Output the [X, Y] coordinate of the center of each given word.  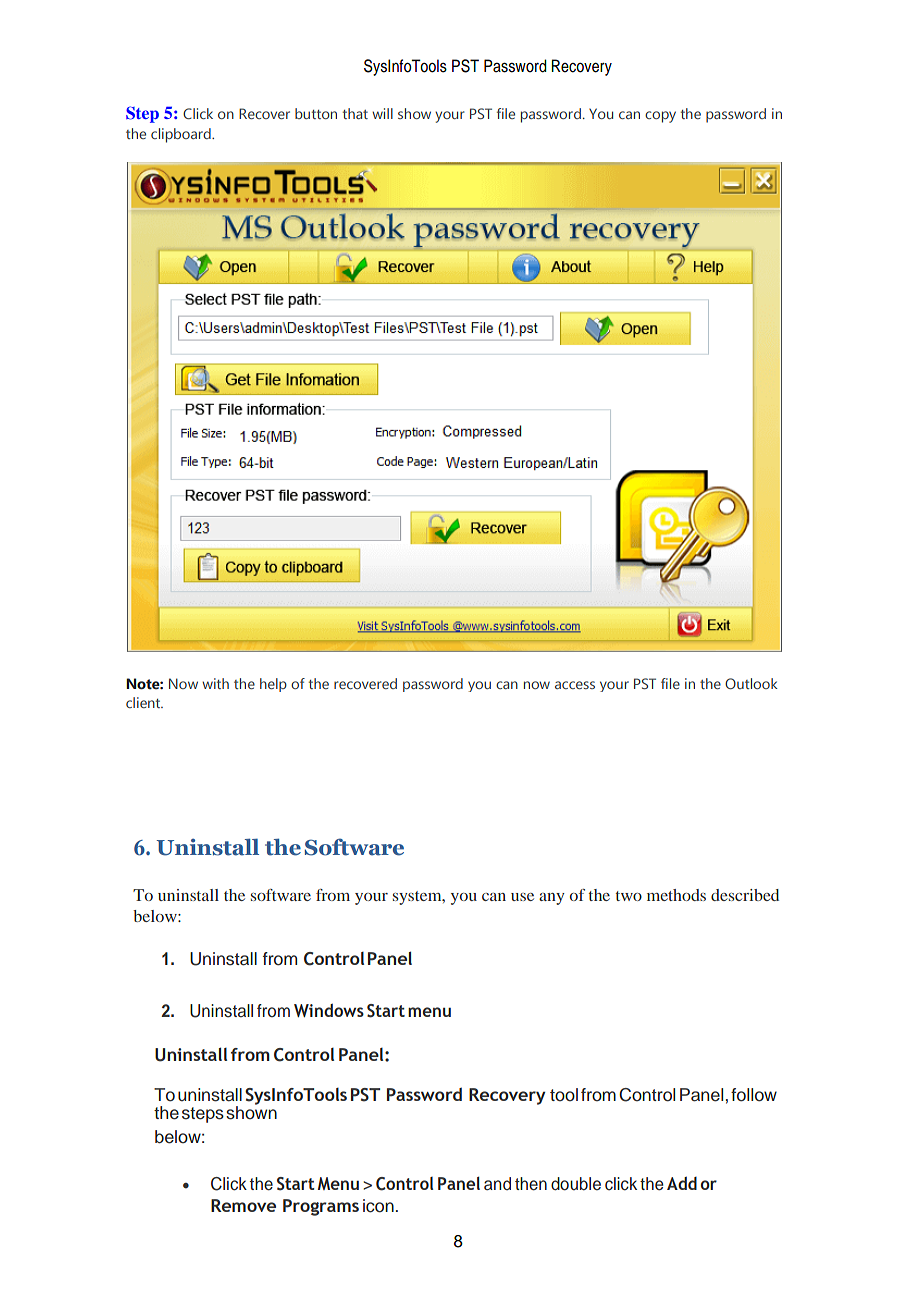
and [497, 1183]
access [575, 685]
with [215, 683]
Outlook [751, 683]
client [144, 702]
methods [676, 895]
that [355, 113]
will [382, 113]
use [522, 897]
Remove [243, 1205]
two [629, 896]
